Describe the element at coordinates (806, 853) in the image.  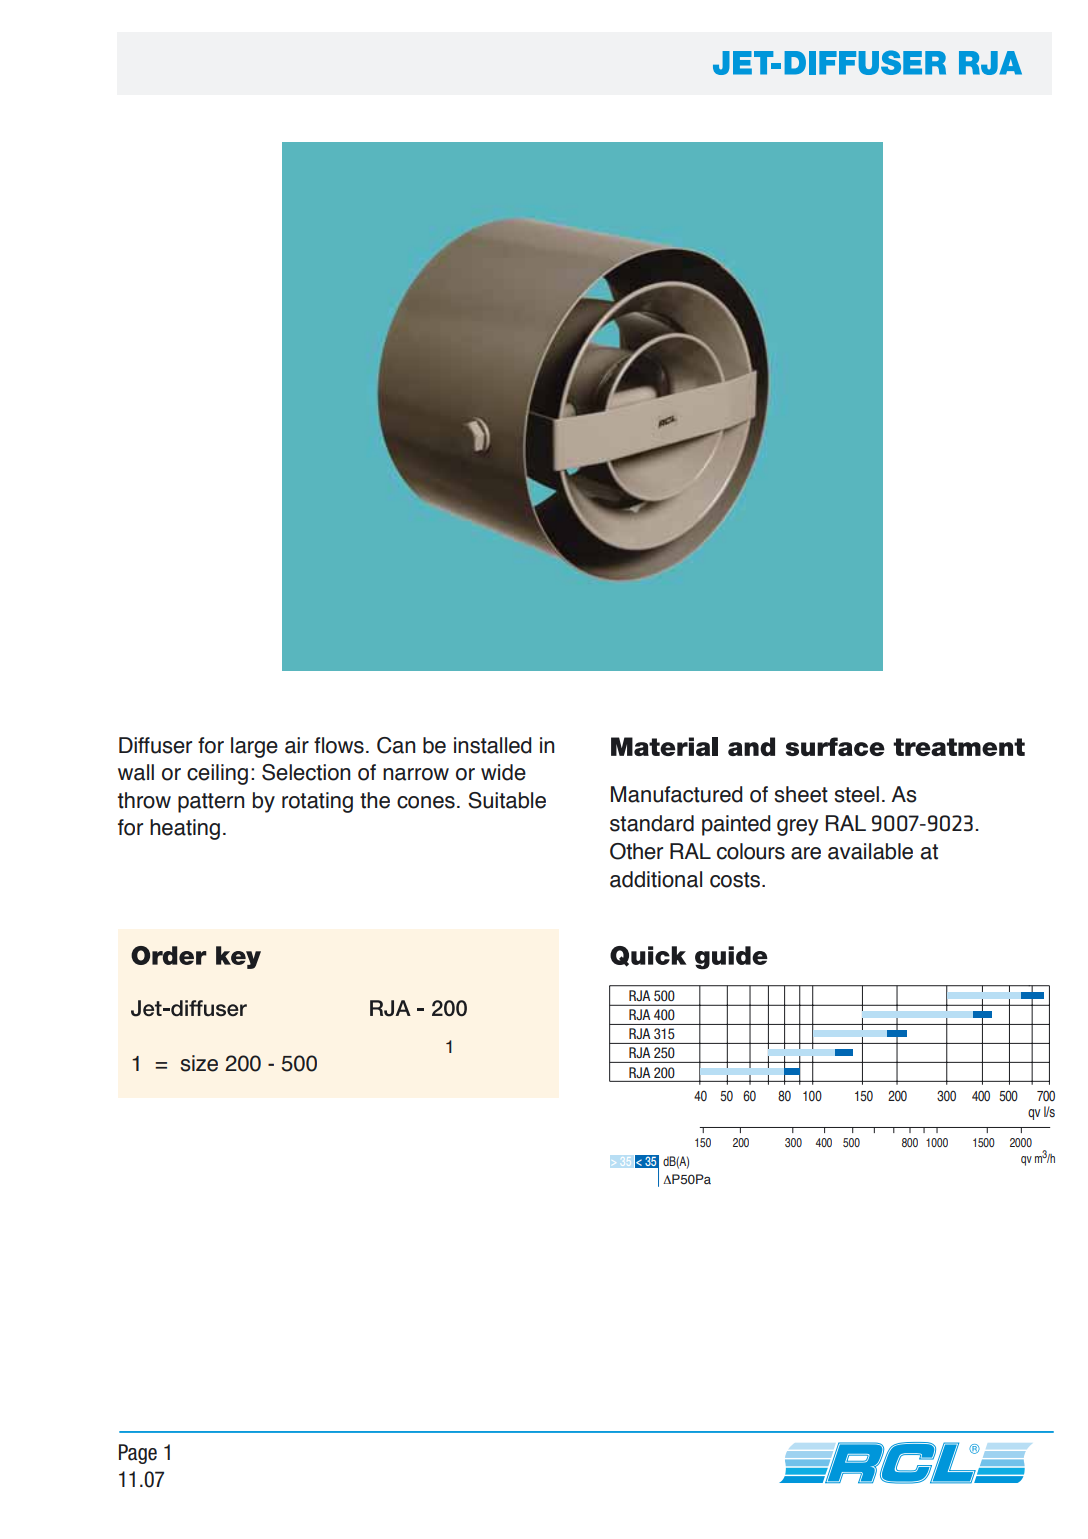
I see `are` at that location.
